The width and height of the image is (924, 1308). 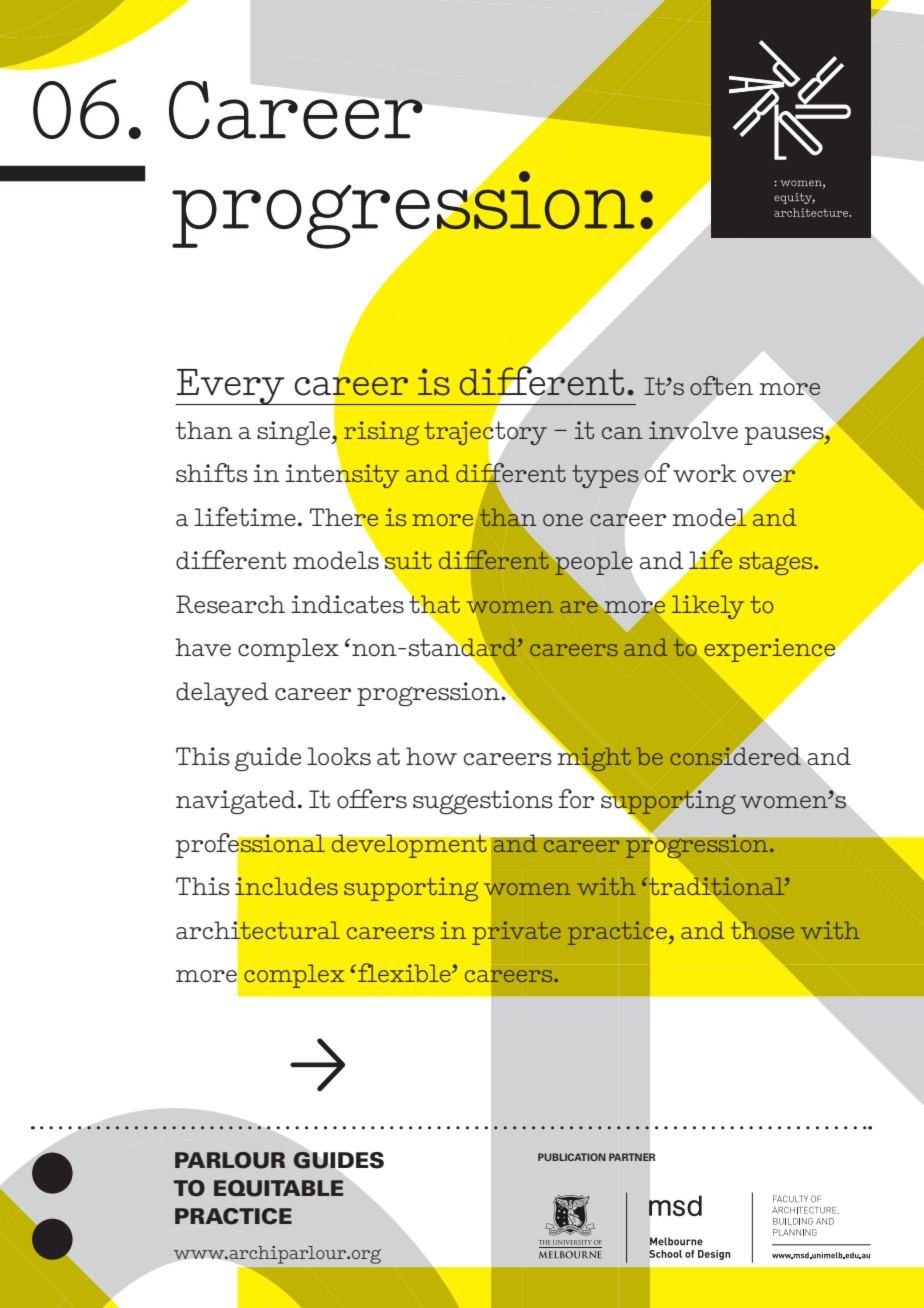 I want to click on single, so click(x=295, y=433).
